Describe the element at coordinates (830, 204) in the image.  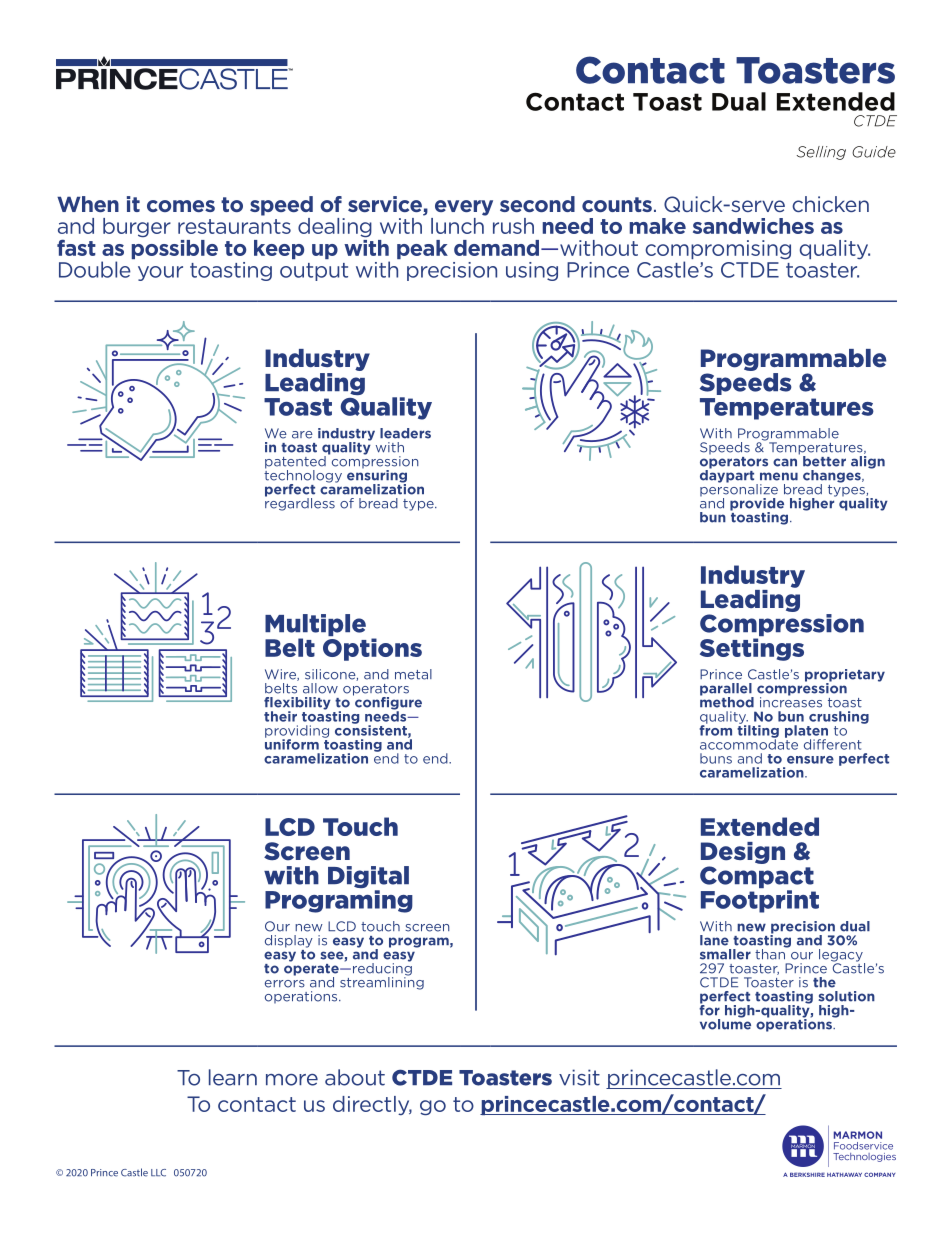
I see `chicken` at that location.
